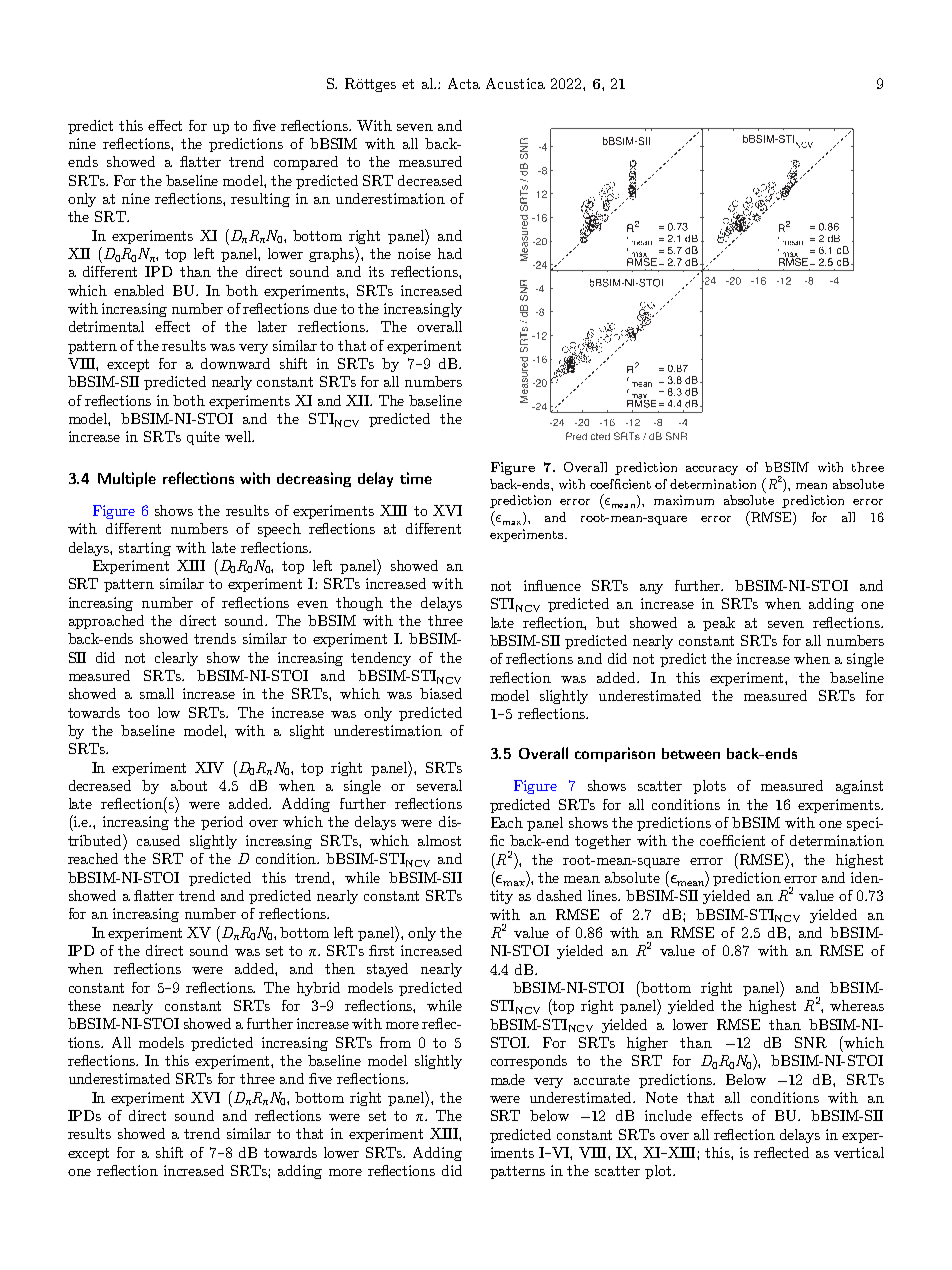 Image resolution: width=952 pixels, height=1270 pixels. I want to click on clearly, so click(176, 659).
